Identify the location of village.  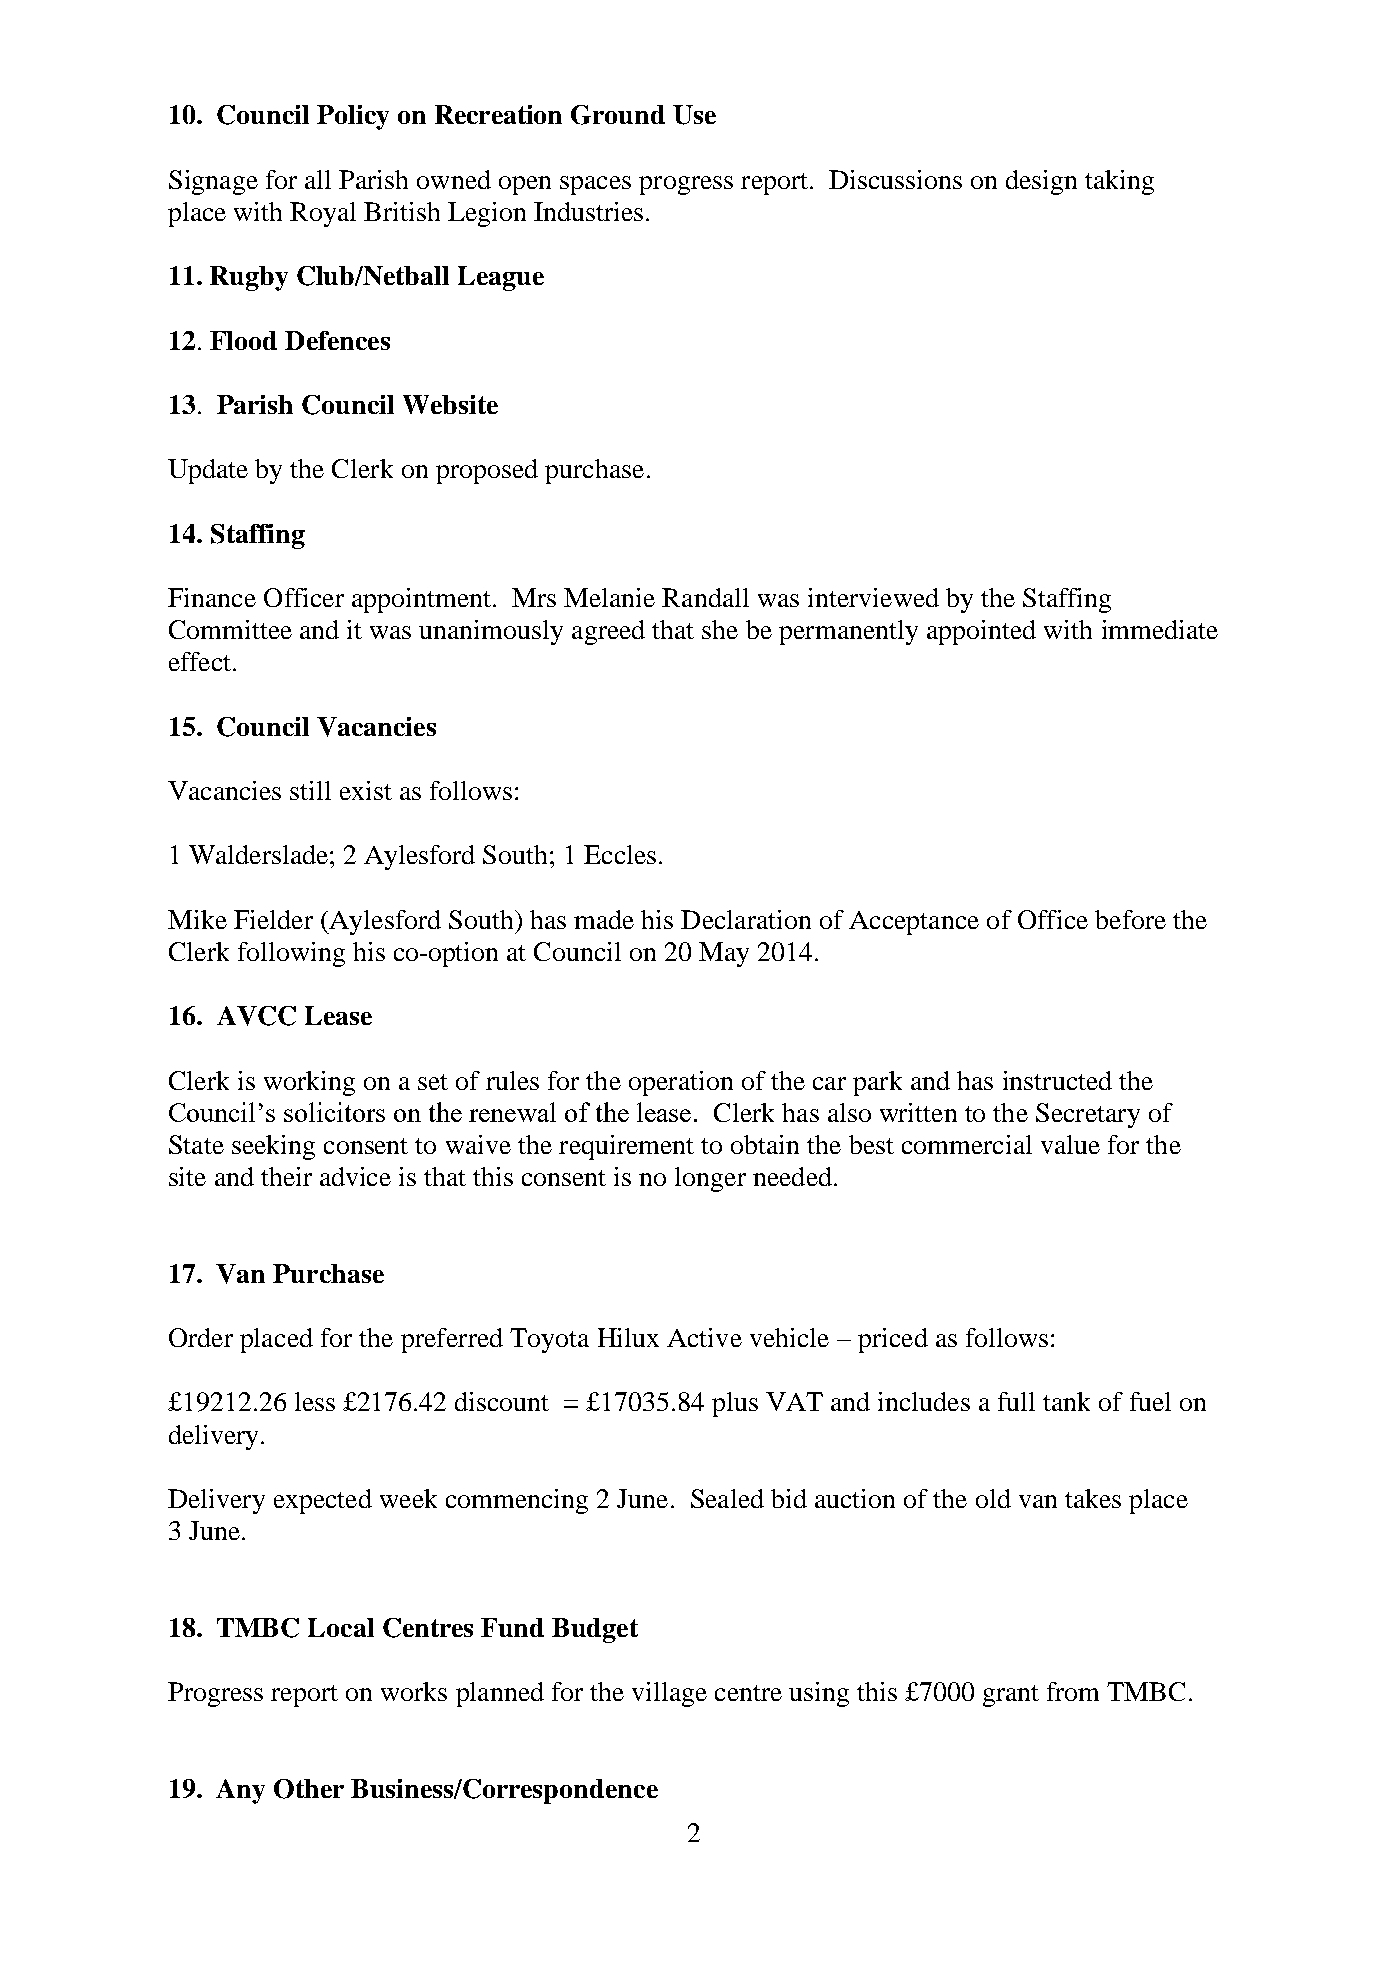
(669, 1694).
